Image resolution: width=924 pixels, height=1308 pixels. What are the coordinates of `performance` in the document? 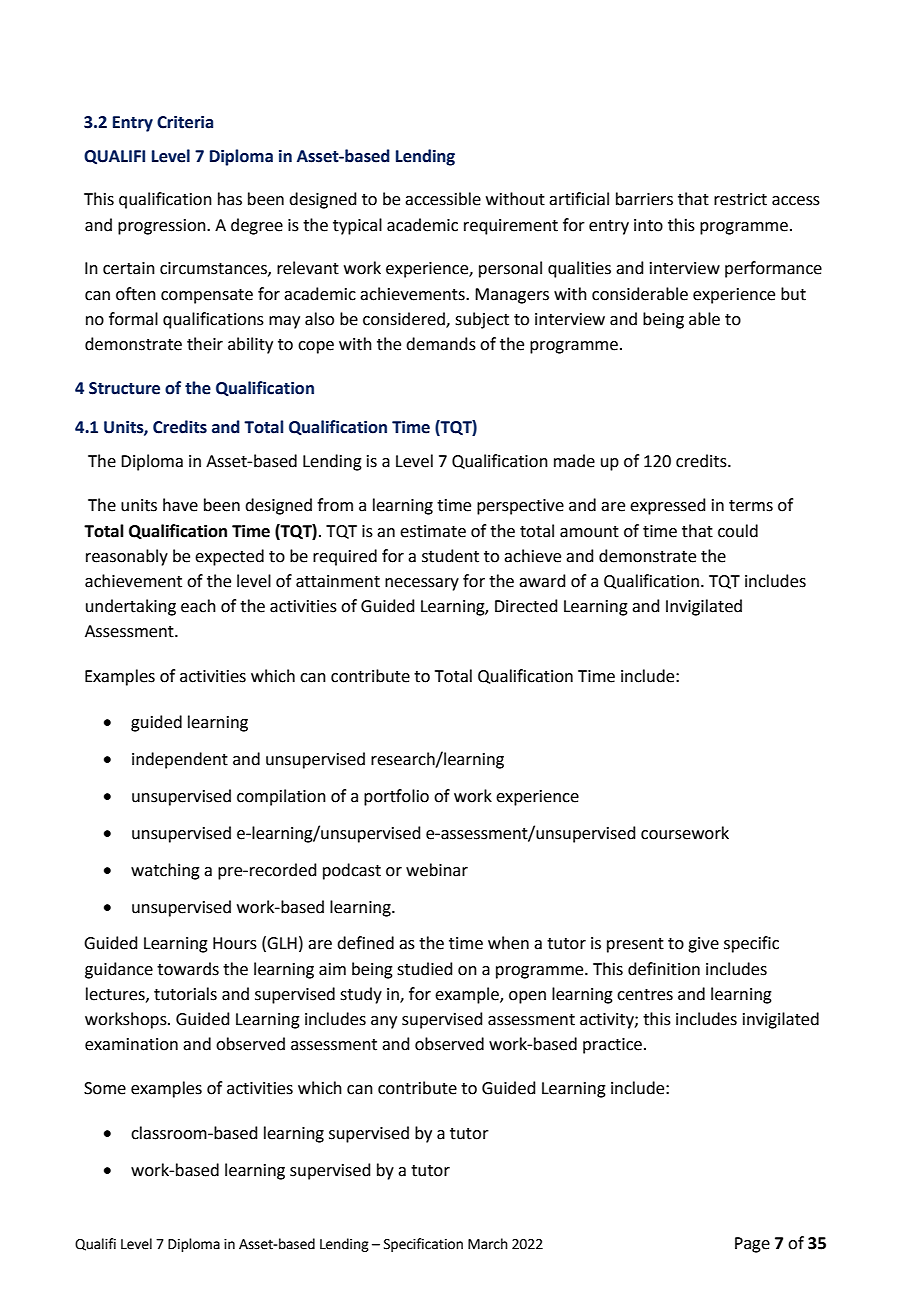 It's located at (773, 269).
